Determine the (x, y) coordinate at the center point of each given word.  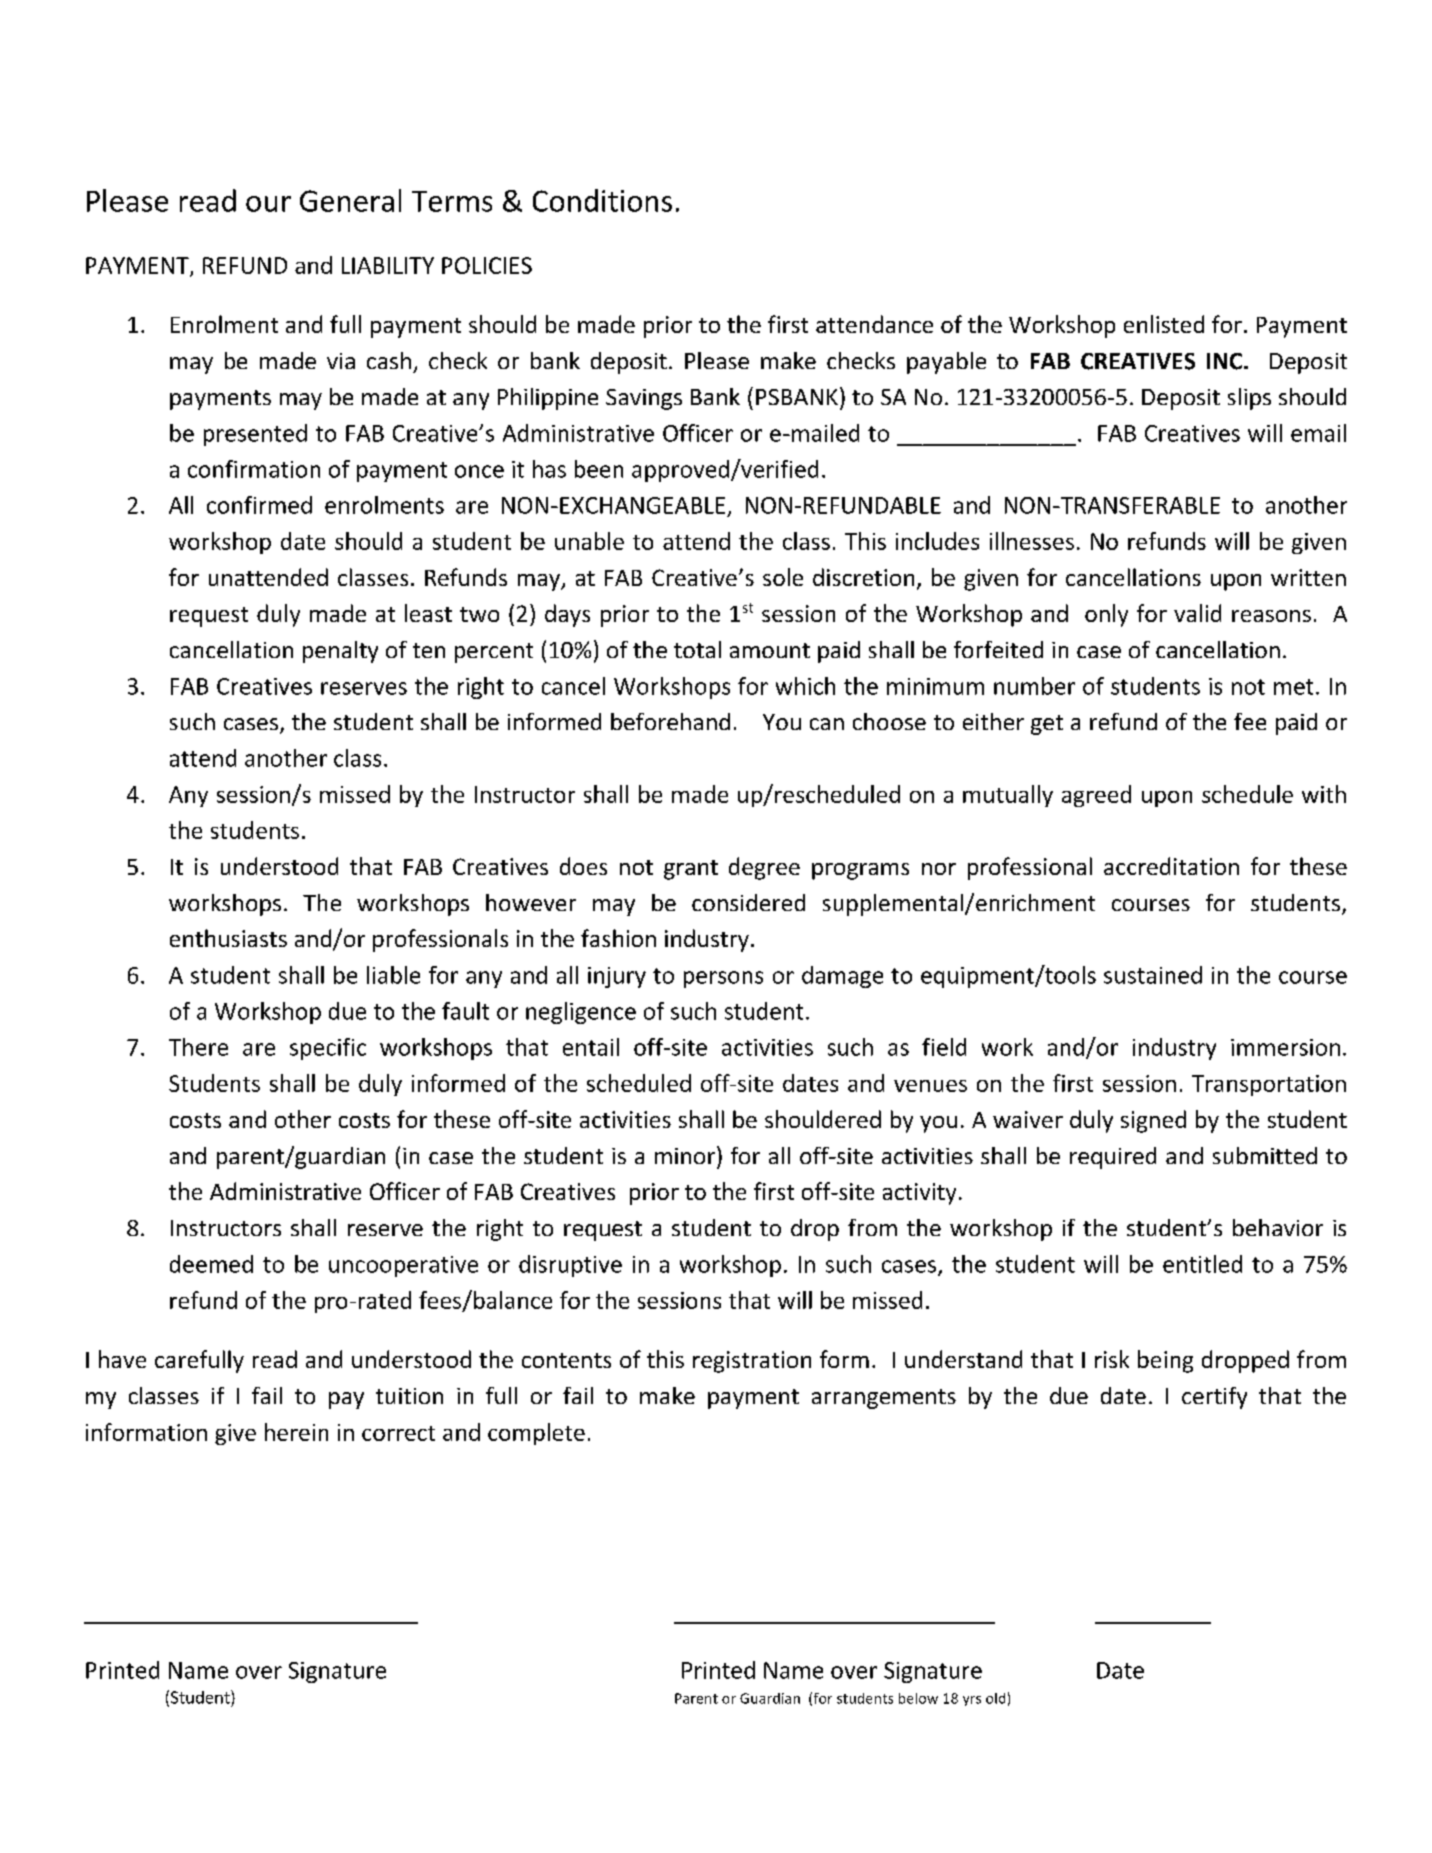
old (995, 1698)
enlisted (1164, 324)
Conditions (602, 200)
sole (783, 577)
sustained (1153, 975)
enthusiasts (228, 938)
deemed (211, 1264)
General (350, 200)
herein (296, 1432)
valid (1197, 613)
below (918, 1698)
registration (752, 1362)
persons (723, 979)
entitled (1202, 1264)
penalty (340, 652)
